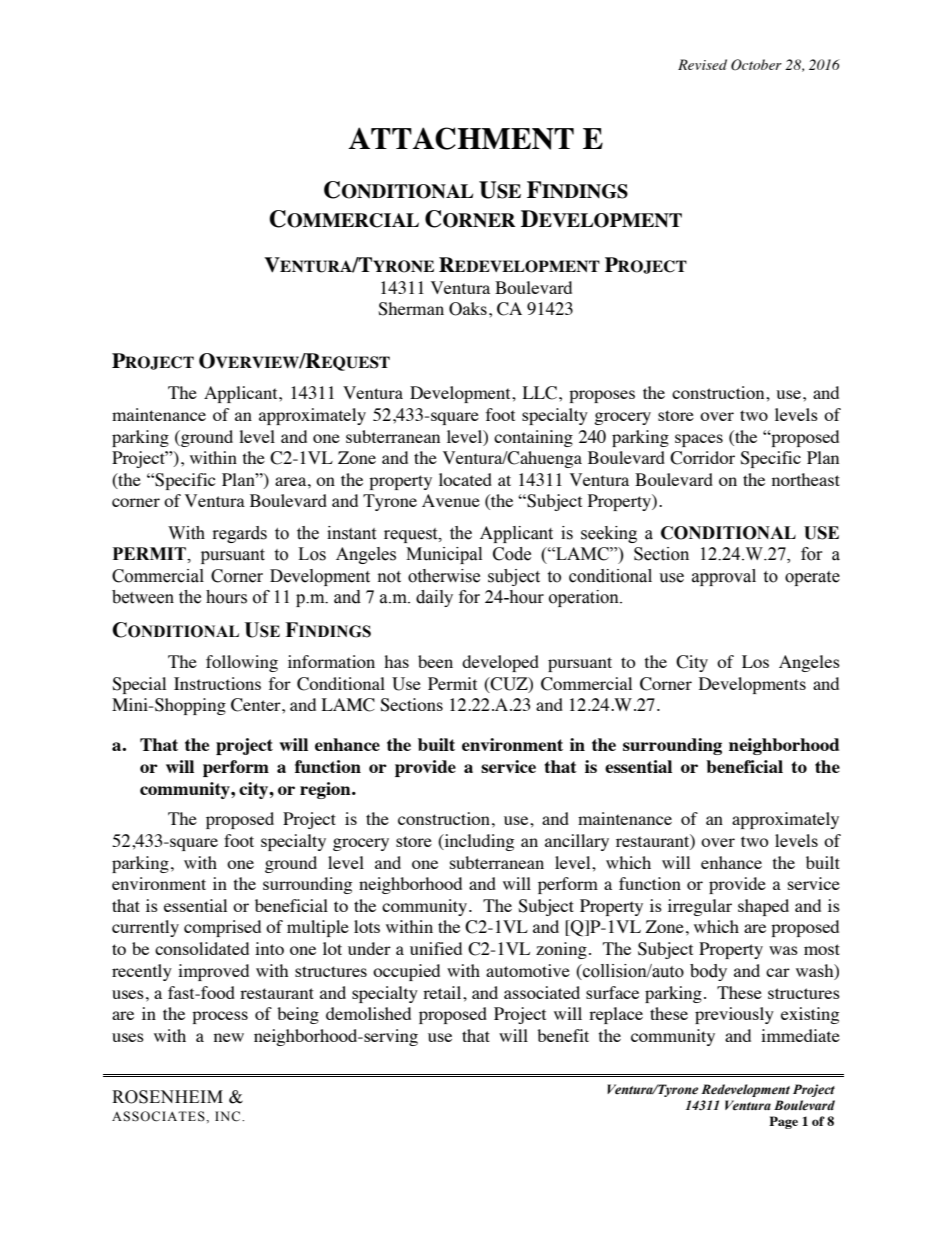  Describe the element at coordinates (756, 65) in the document. I see `October` at that location.
